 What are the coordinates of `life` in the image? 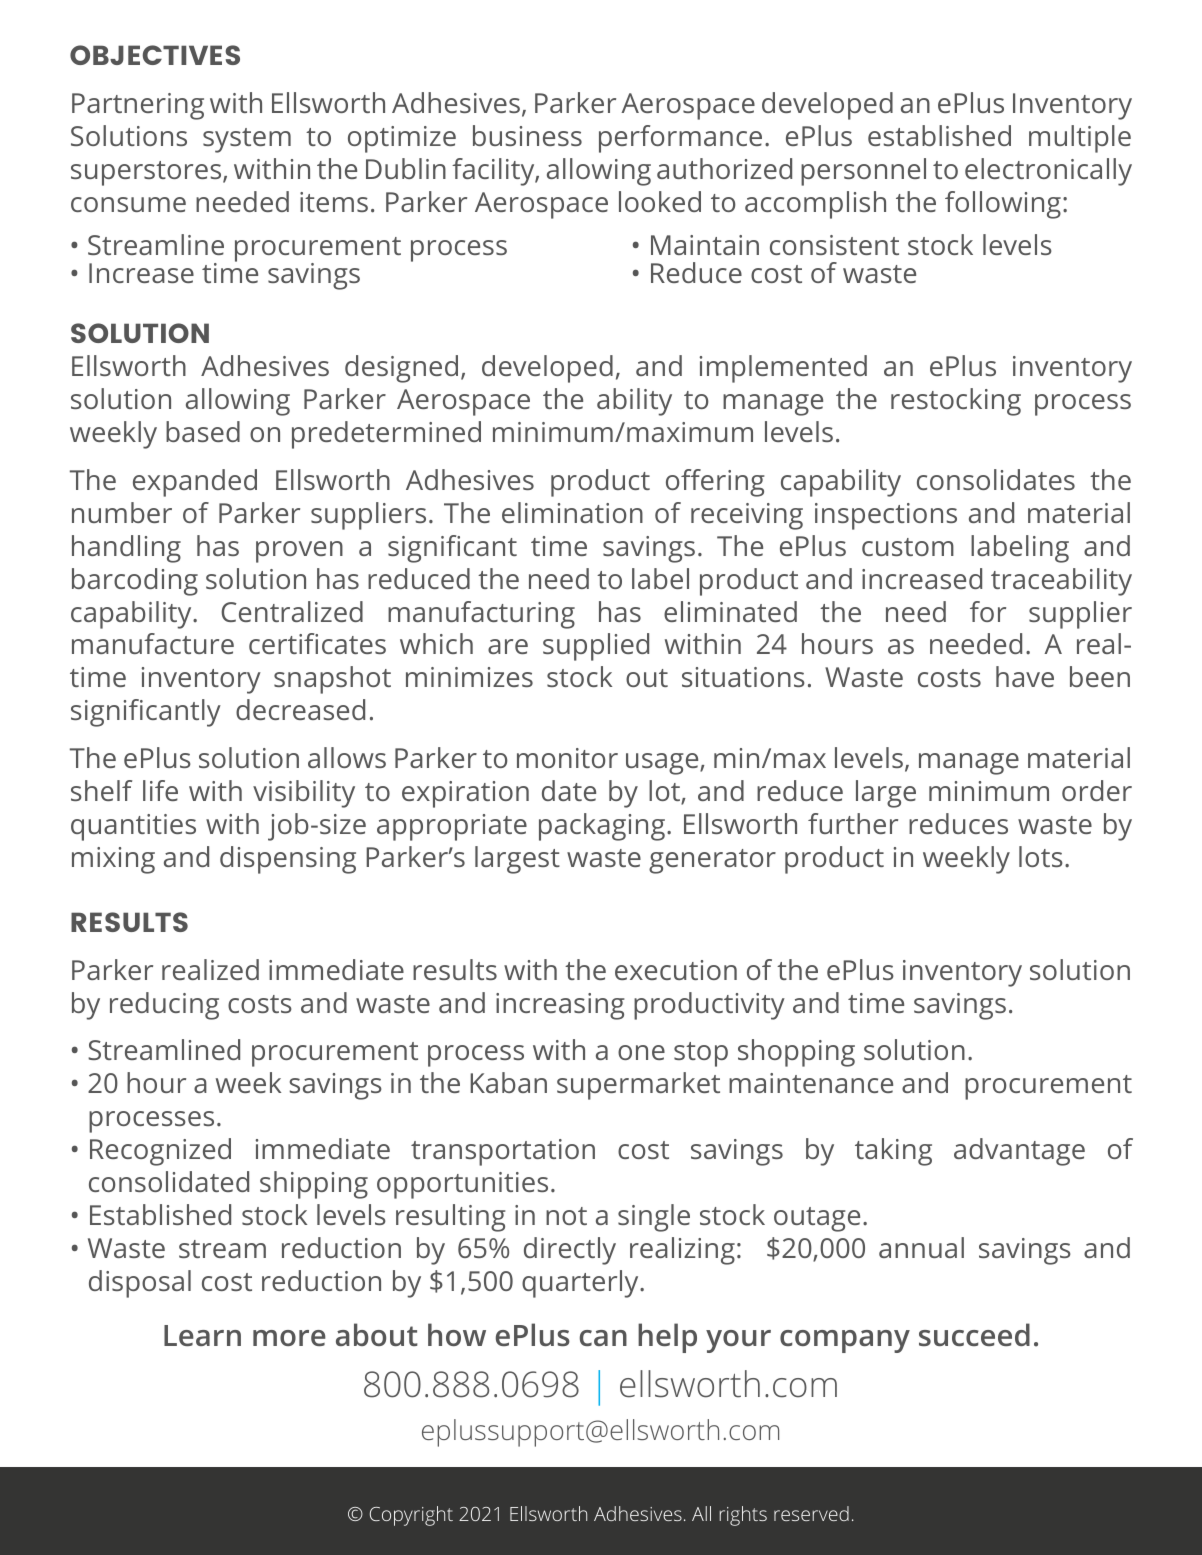 It's located at (160, 790).
